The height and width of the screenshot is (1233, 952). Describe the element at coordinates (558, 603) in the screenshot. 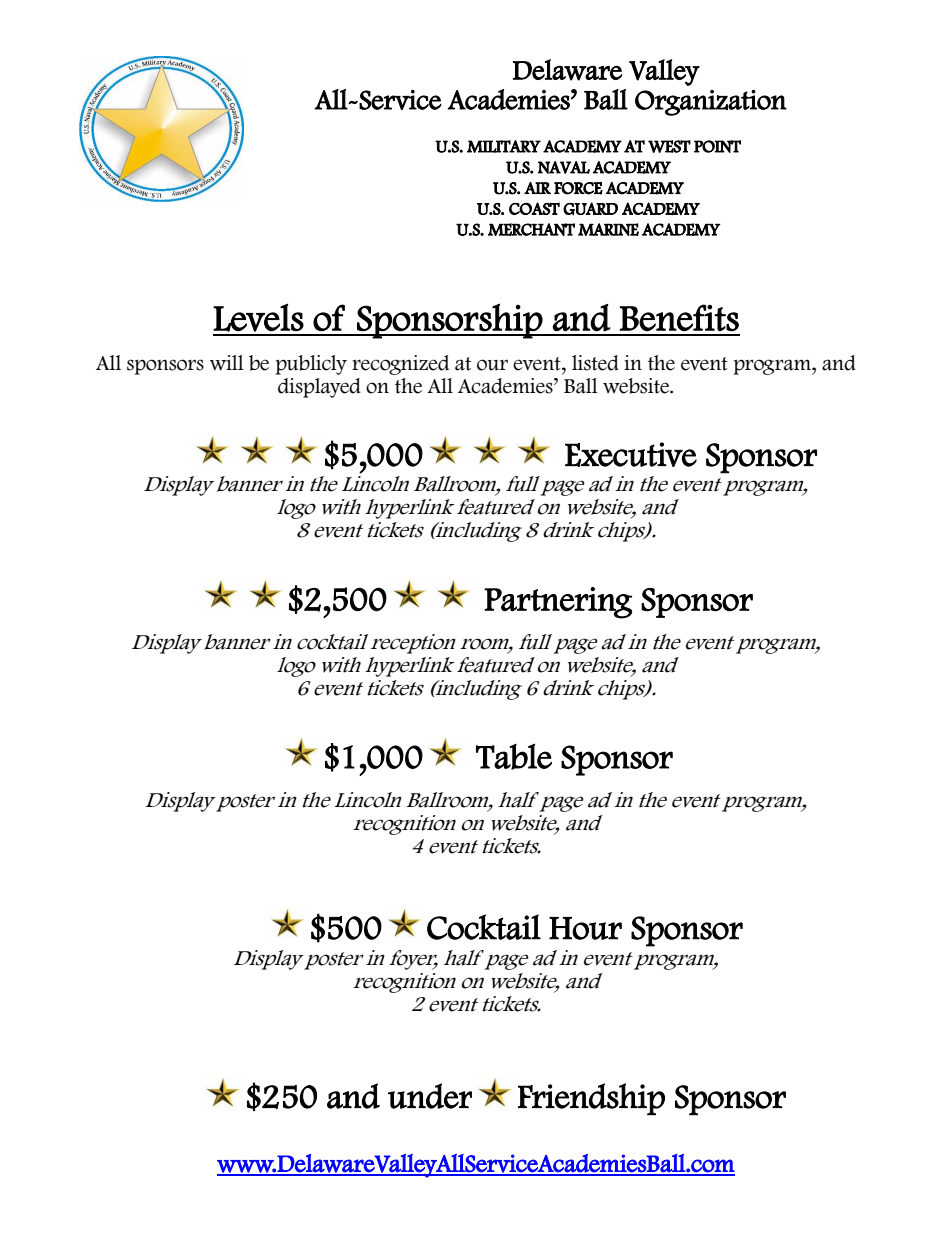

I see `Partnering` at that location.
